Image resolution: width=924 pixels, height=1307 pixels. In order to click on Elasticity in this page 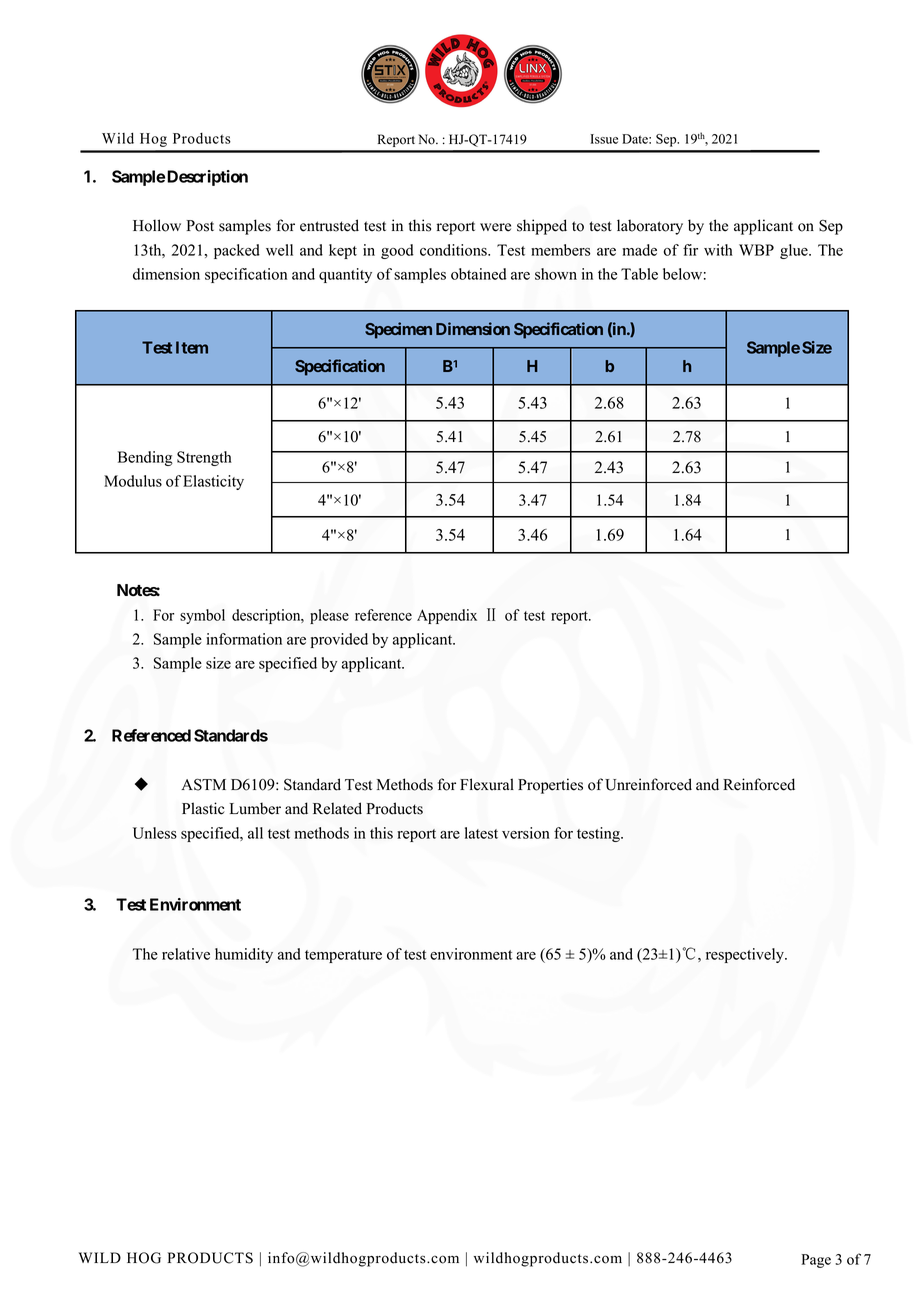, I will do `click(213, 482)`.
